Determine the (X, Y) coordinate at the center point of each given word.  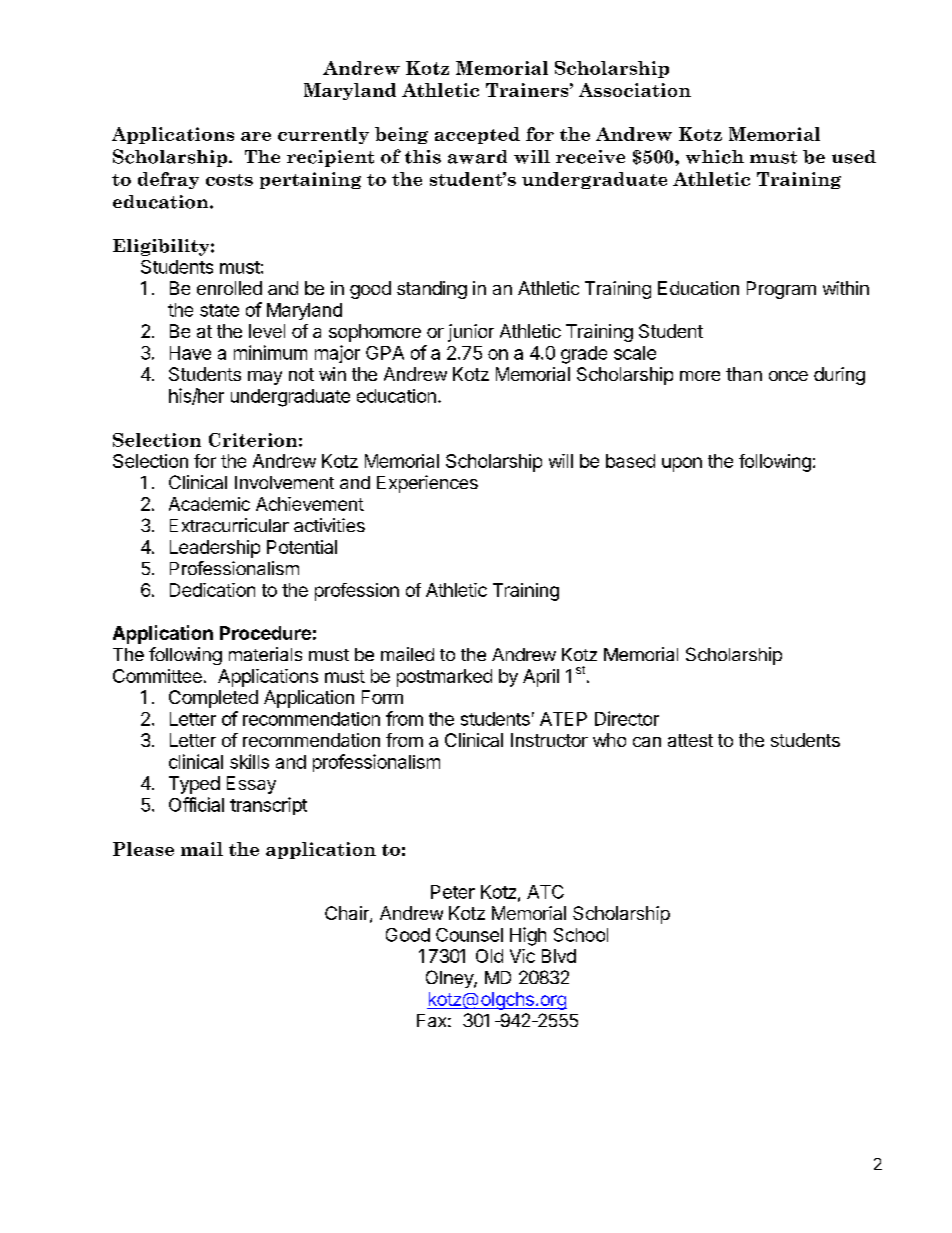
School (581, 935)
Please (143, 849)
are (256, 136)
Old (489, 956)
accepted (477, 135)
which (715, 157)
